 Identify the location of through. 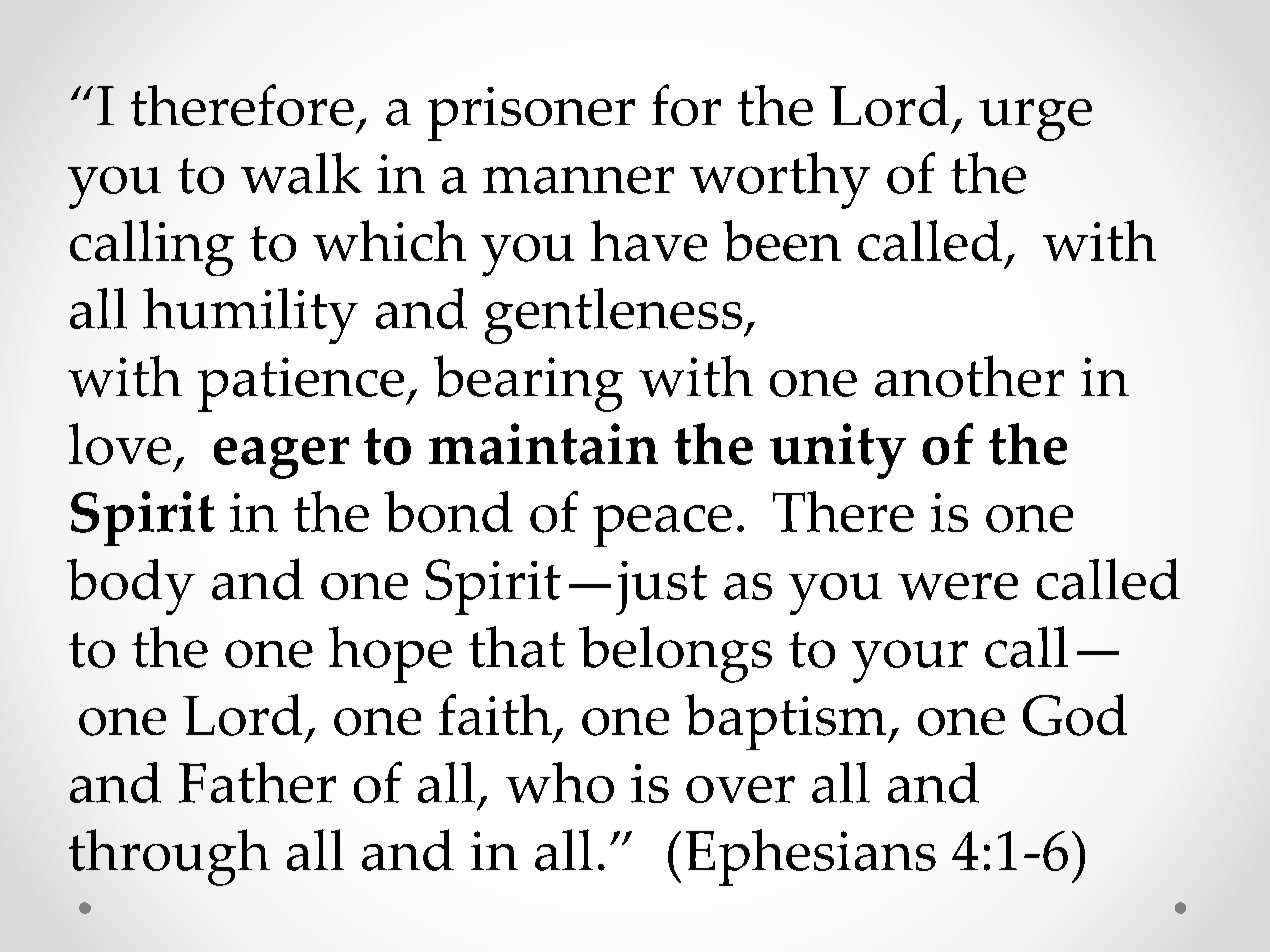
(169, 857).
